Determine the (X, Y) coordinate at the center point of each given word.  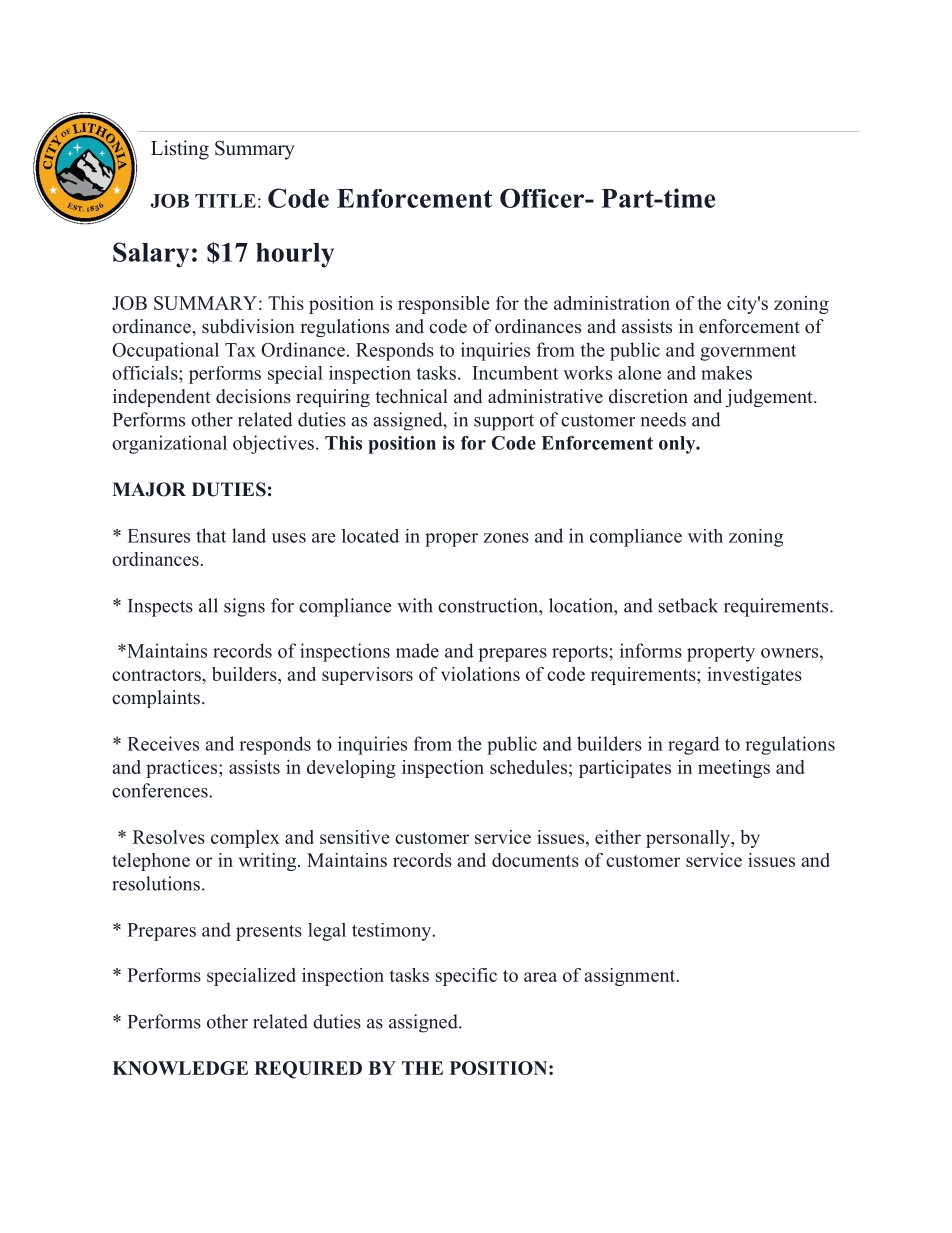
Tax (240, 350)
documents (535, 860)
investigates (754, 676)
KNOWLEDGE (180, 1068)
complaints (156, 699)
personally (689, 839)
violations (480, 674)
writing (269, 862)
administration (612, 303)
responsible (444, 305)
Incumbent (515, 373)
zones (506, 538)
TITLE (225, 201)
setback (688, 605)
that (211, 535)
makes (726, 373)
